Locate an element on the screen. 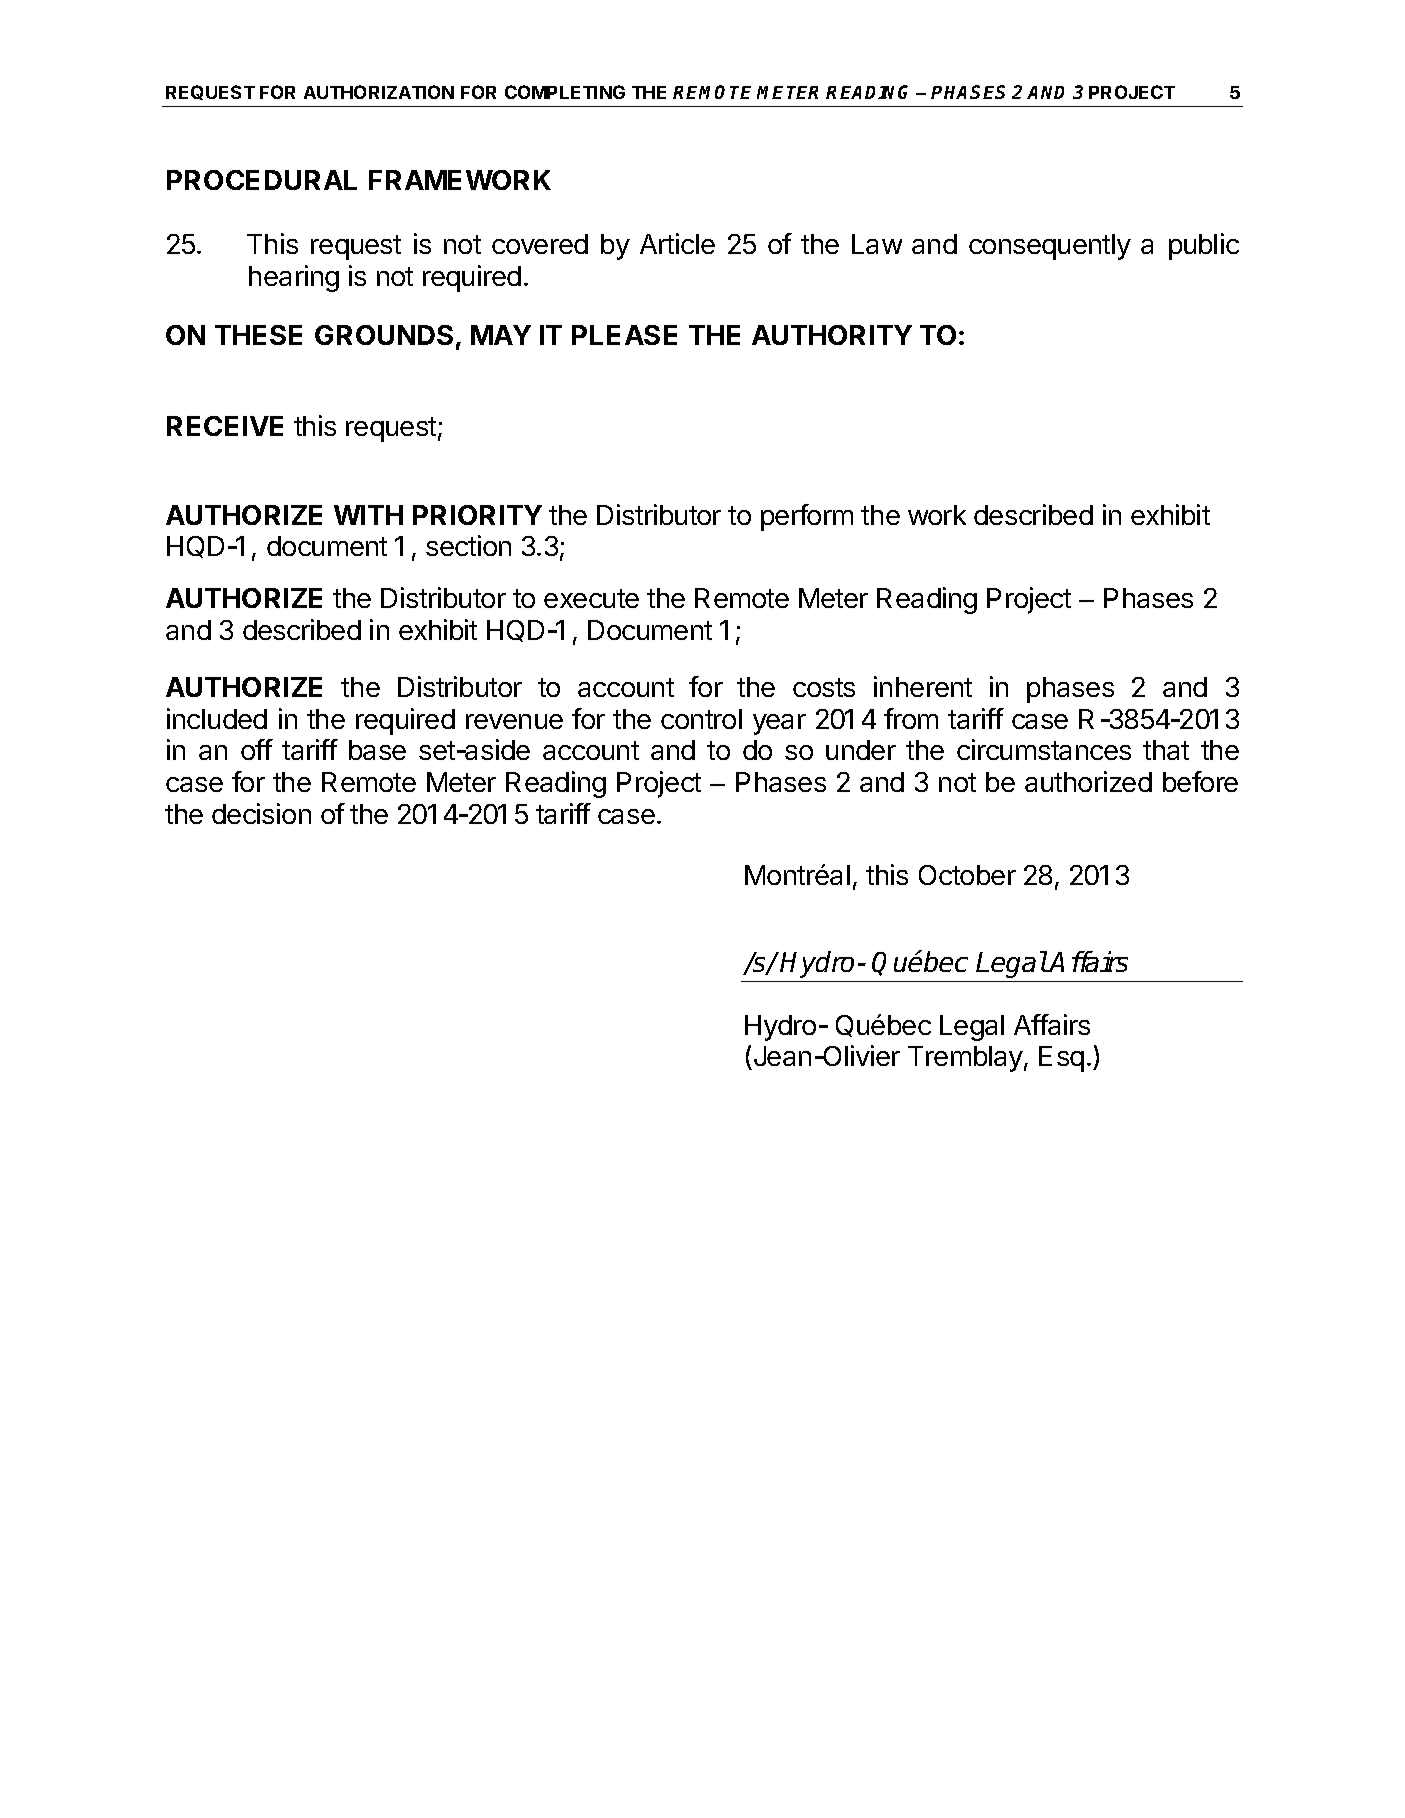  consequently is located at coordinates (1050, 247).
